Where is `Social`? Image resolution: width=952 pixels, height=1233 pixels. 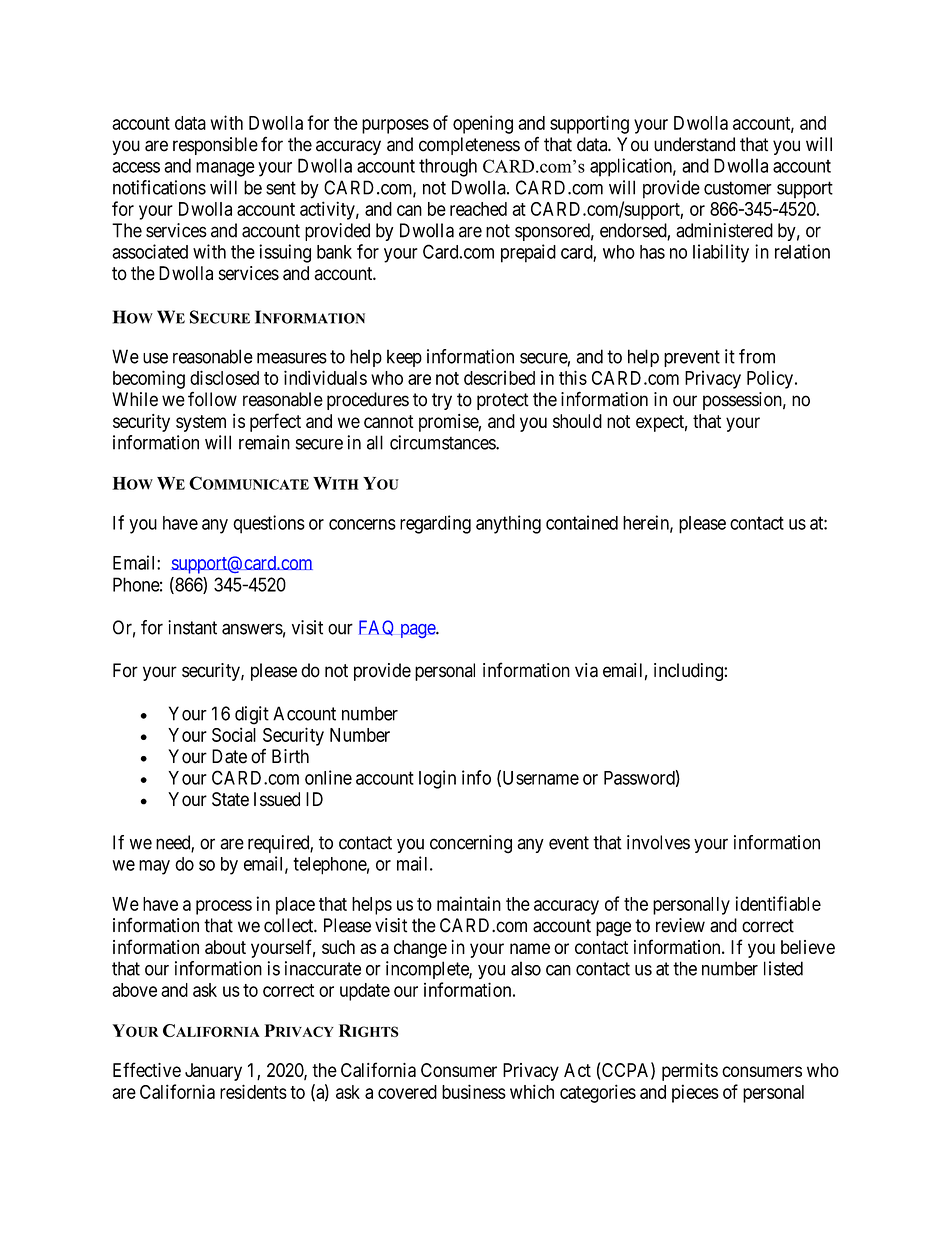 Social is located at coordinates (234, 734).
